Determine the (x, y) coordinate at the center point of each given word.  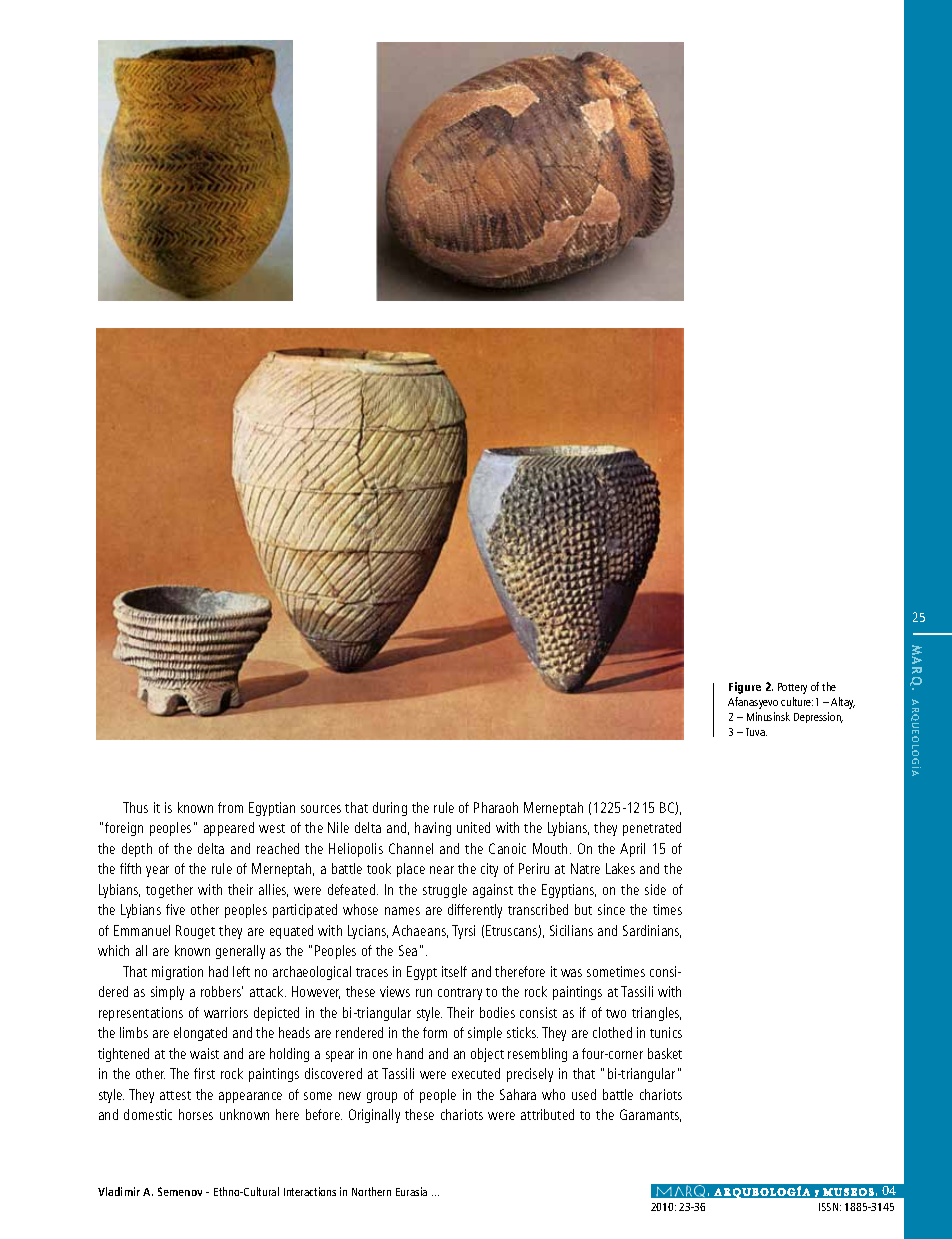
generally (240, 952)
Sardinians (652, 931)
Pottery (792, 688)
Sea (408, 950)
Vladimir (119, 1191)
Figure (745, 688)
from (230, 807)
